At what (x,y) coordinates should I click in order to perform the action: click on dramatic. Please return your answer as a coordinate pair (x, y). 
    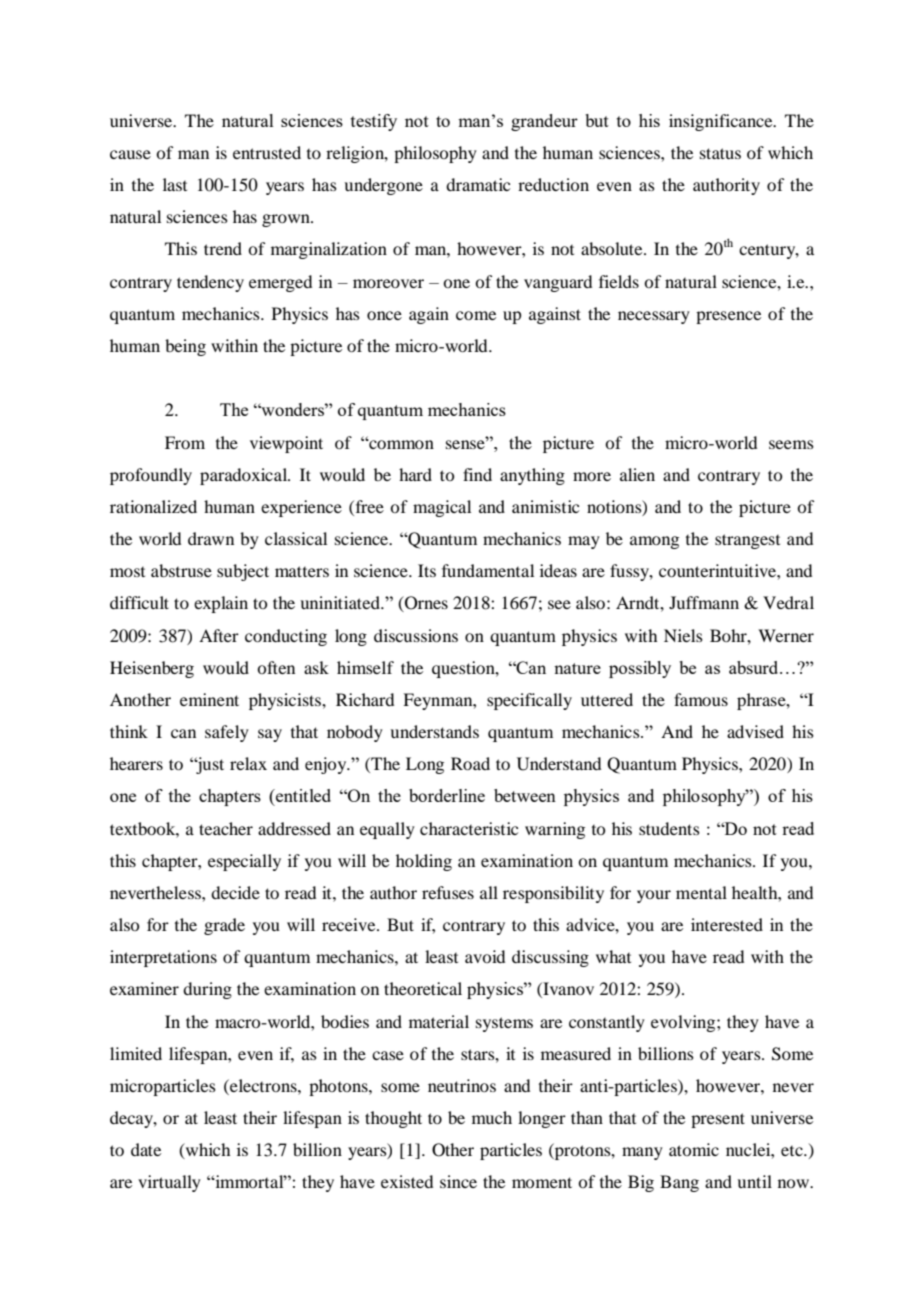
    Looking at the image, I should click on (478, 184).
